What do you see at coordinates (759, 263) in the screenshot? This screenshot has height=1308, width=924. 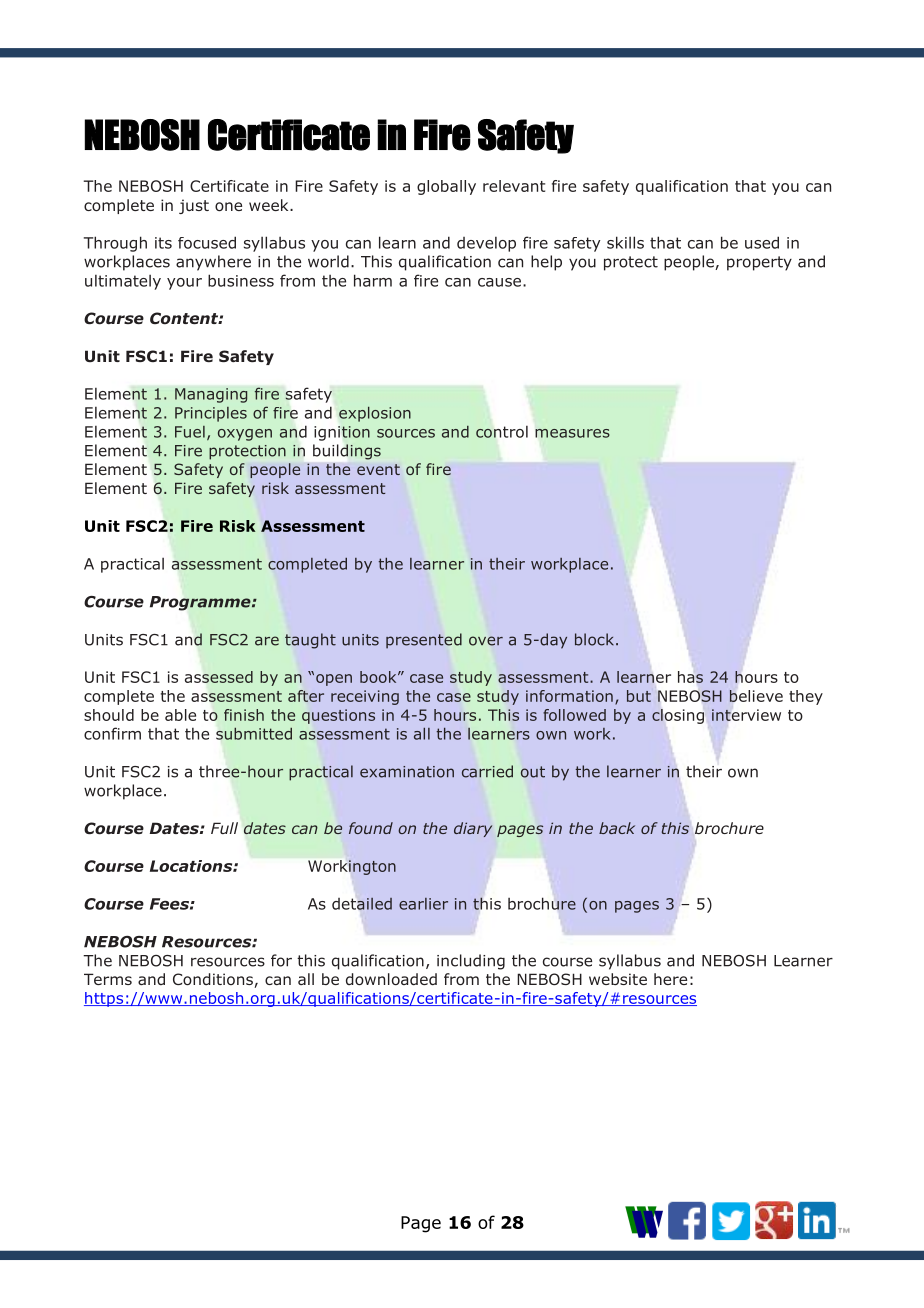 I see `property` at bounding box center [759, 263].
